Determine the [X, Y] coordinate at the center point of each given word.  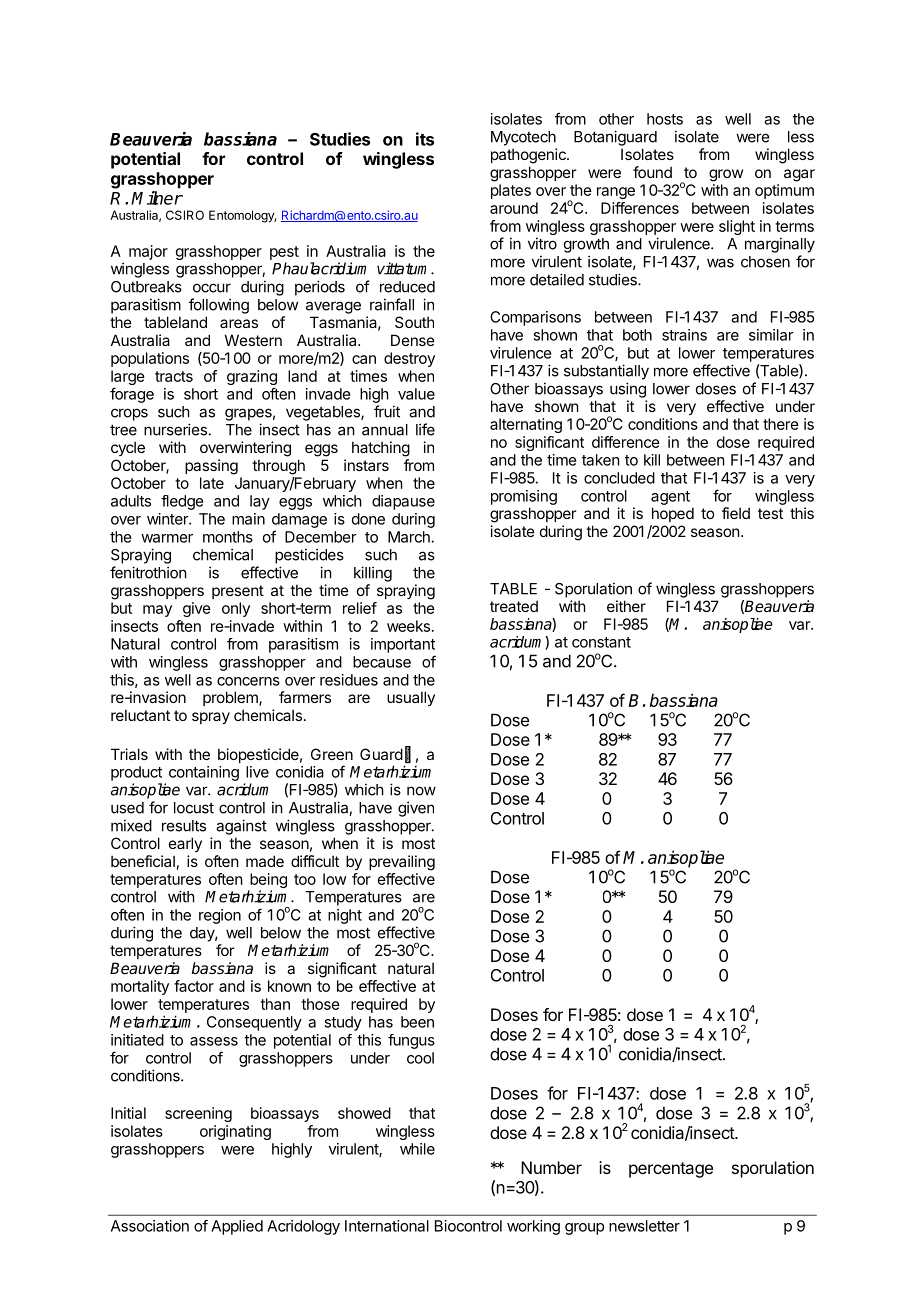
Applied [237, 1227]
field [736, 513]
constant [601, 642]
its [425, 139]
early [185, 844]
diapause [403, 502]
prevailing [402, 863]
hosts [665, 119]
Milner [157, 198]
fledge [182, 502]
